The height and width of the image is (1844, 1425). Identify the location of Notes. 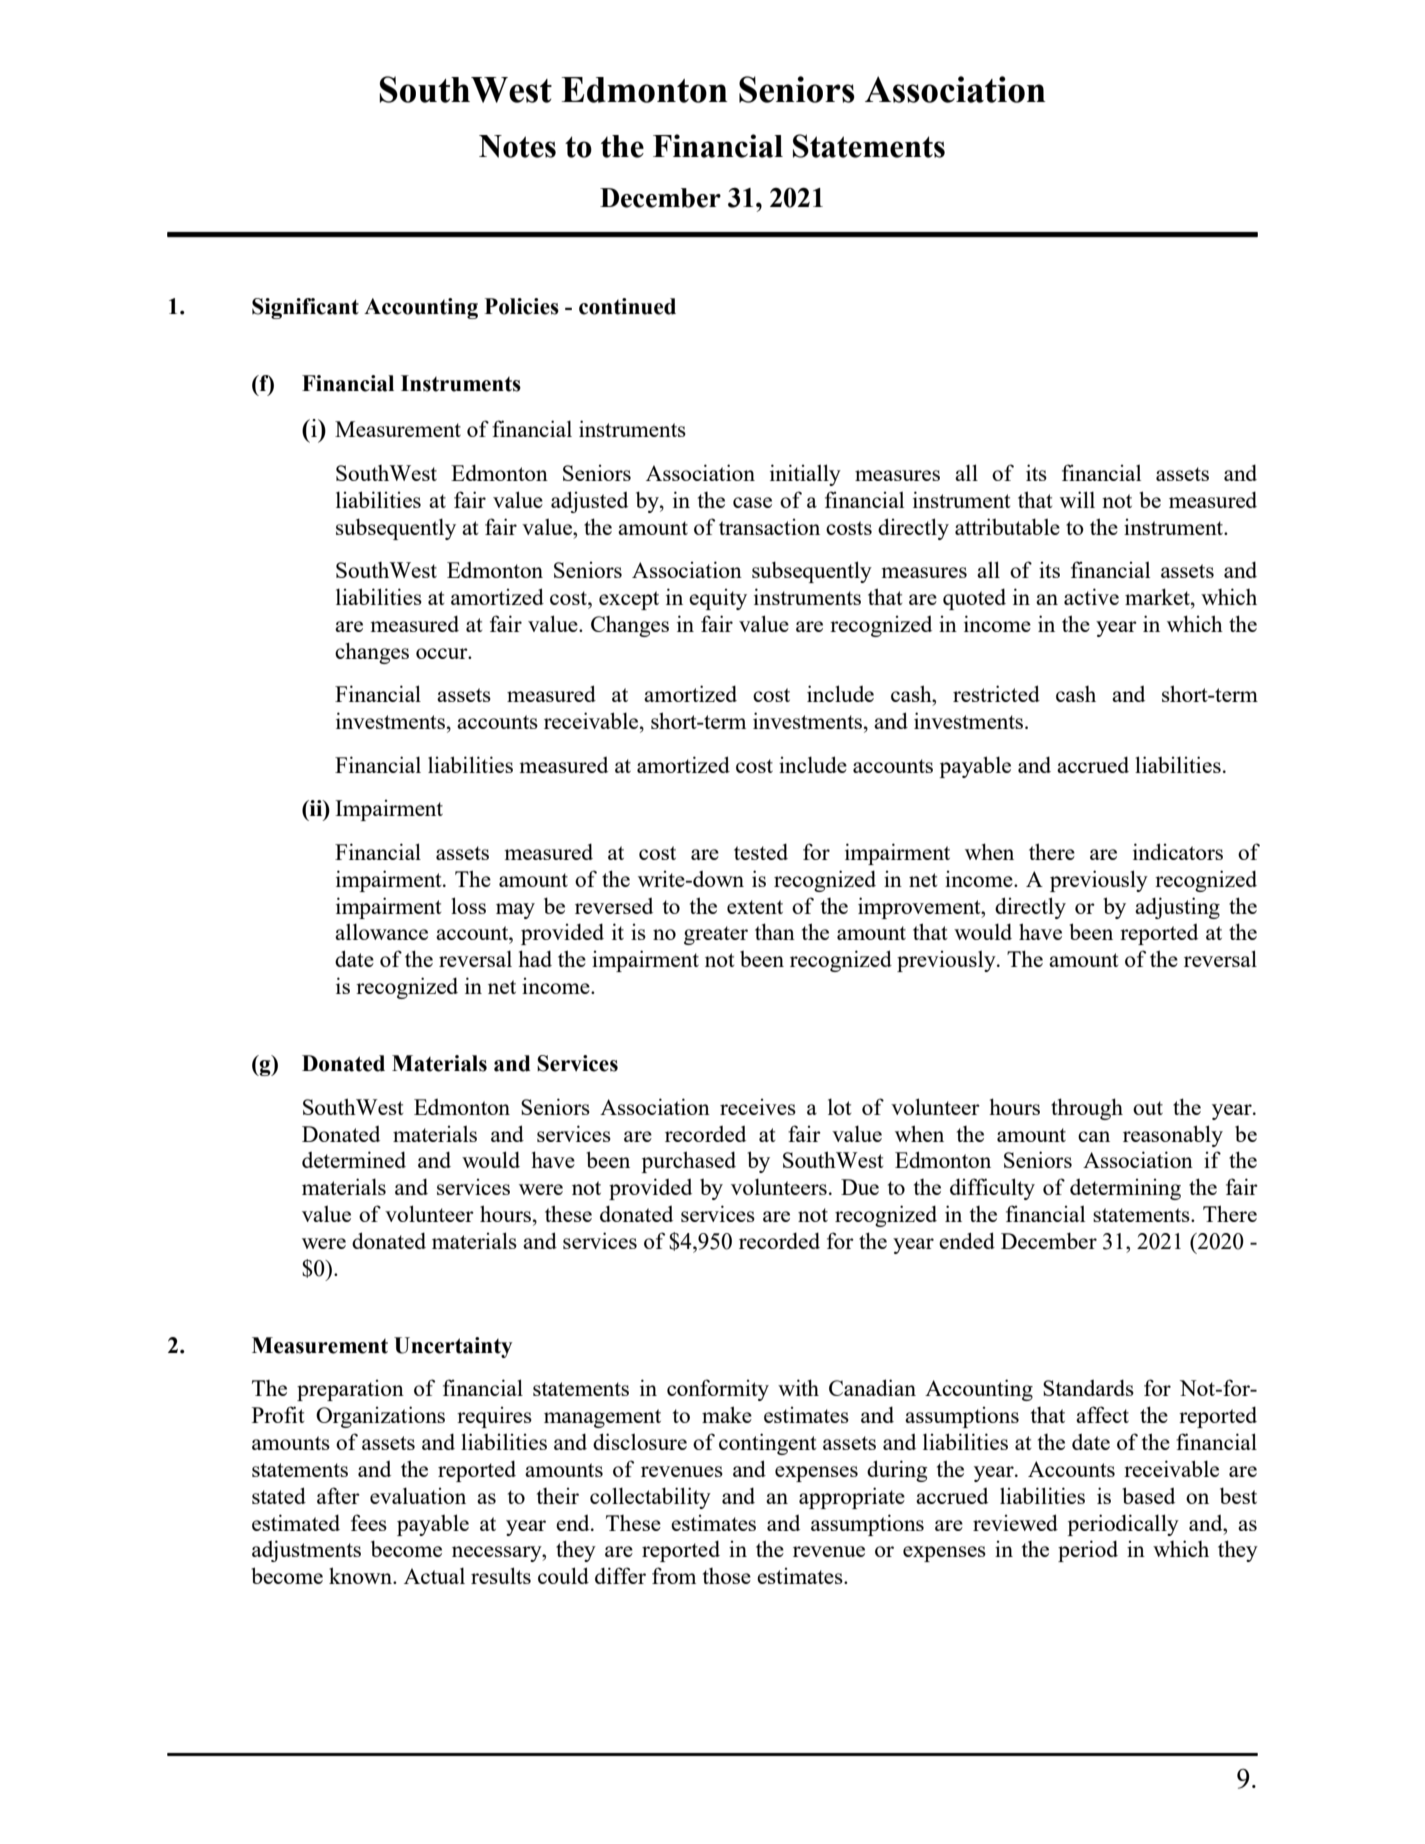
(517, 146).
